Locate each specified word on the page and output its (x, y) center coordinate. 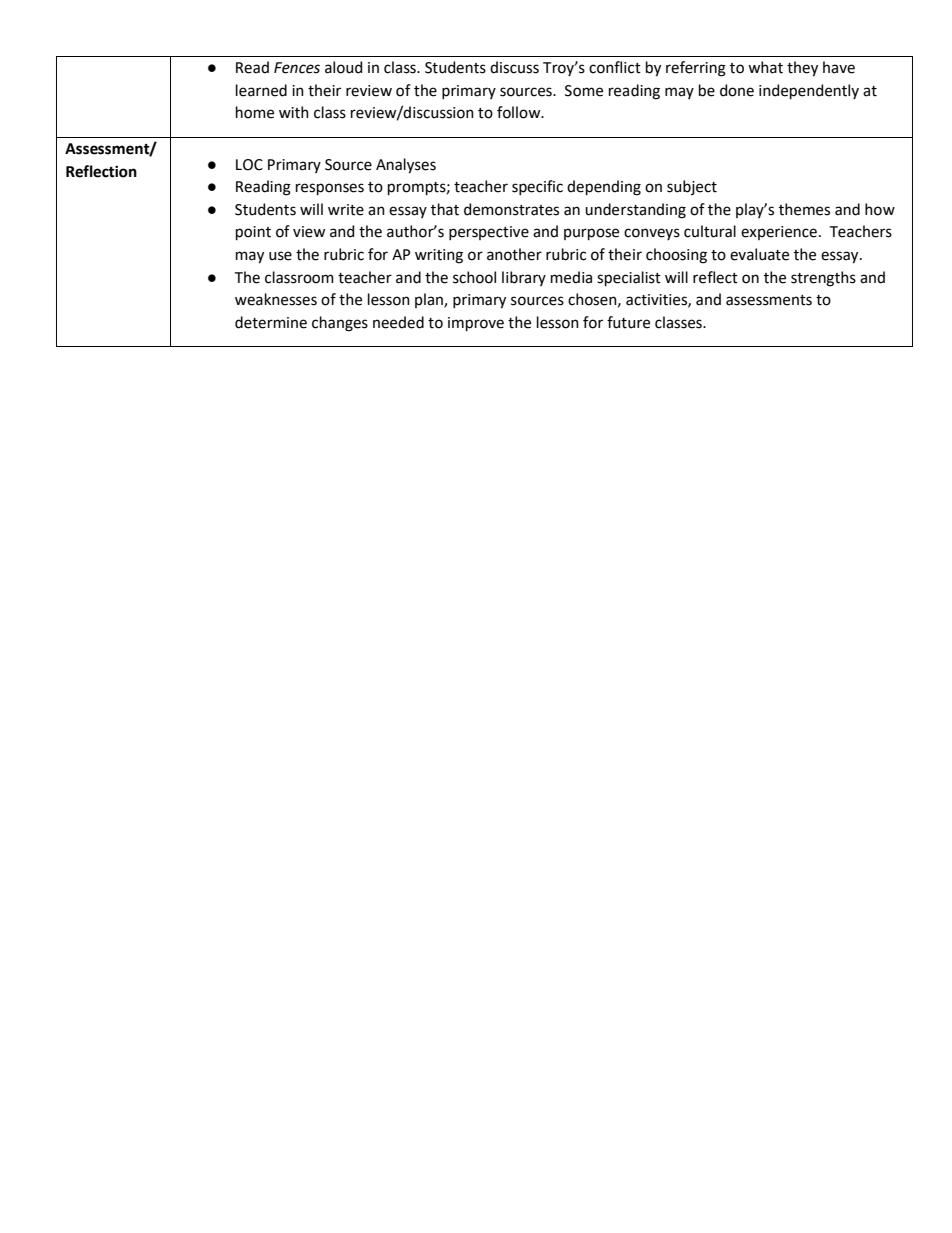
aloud (343, 67)
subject (692, 187)
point (253, 233)
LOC (249, 165)
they (802, 69)
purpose (591, 234)
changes (340, 324)
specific (537, 187)
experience (779, 233)
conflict (615, 67)
